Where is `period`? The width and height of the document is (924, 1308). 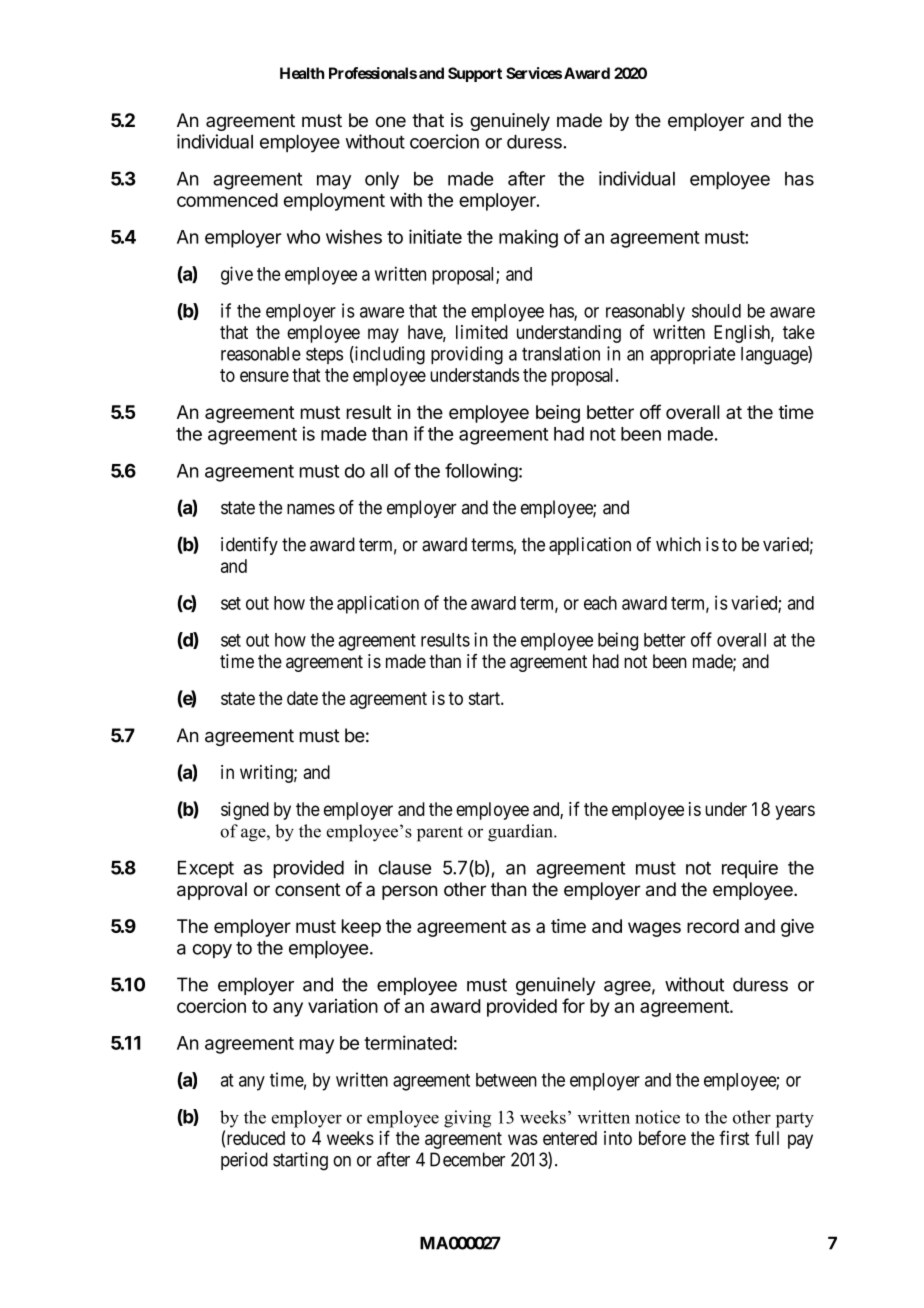 period is located at coordinates (244, 1161).
